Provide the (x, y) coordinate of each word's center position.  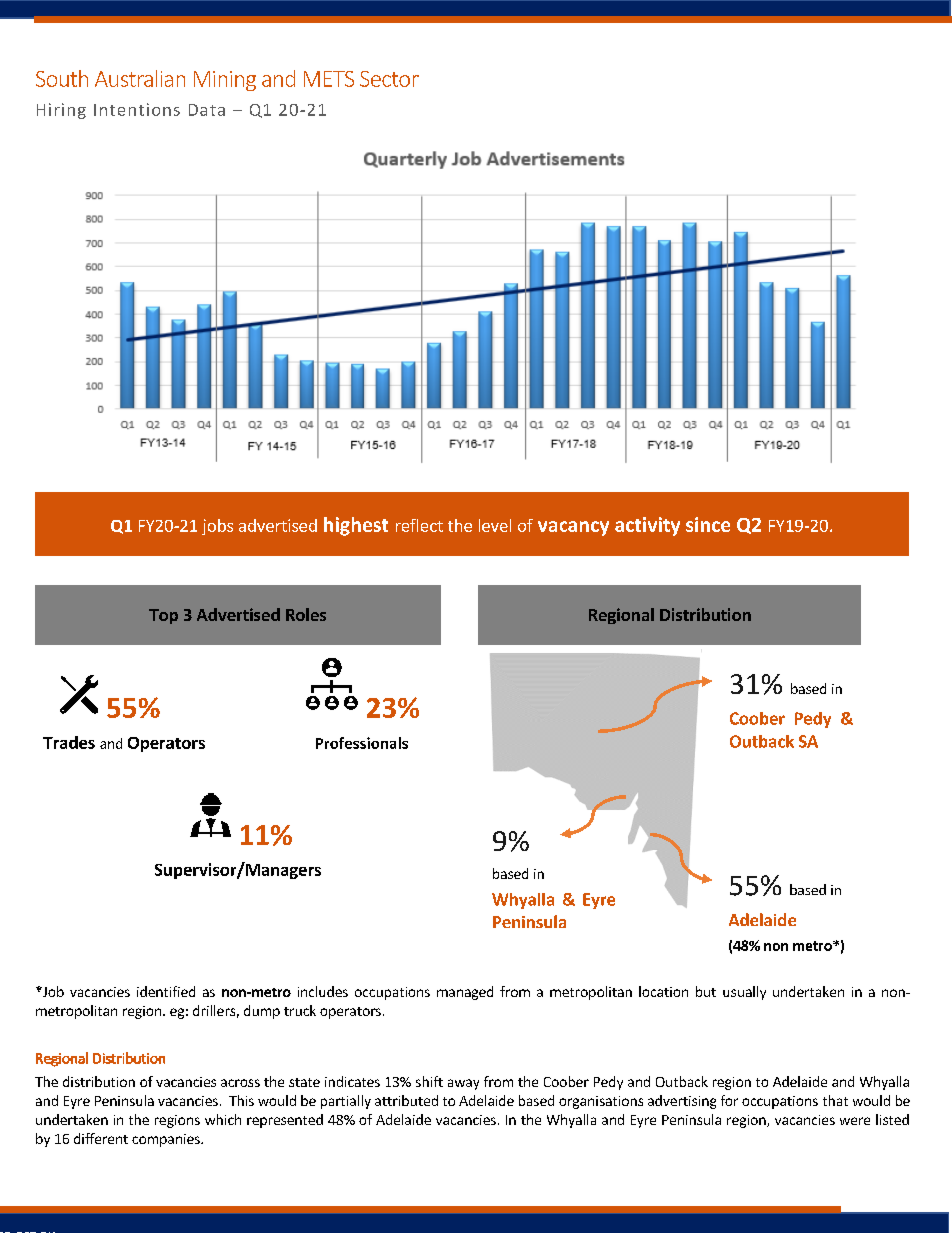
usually (744, 993)
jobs (217, 527)
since (708, 524)
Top (163, 616)
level (495, 525)
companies (167, 1140)
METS (329, 79)
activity (647, 526)
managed (465, 993)
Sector (389, 79)
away (463, 1084)
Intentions (137, 109)
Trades (69, 742)
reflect (419, 525)
